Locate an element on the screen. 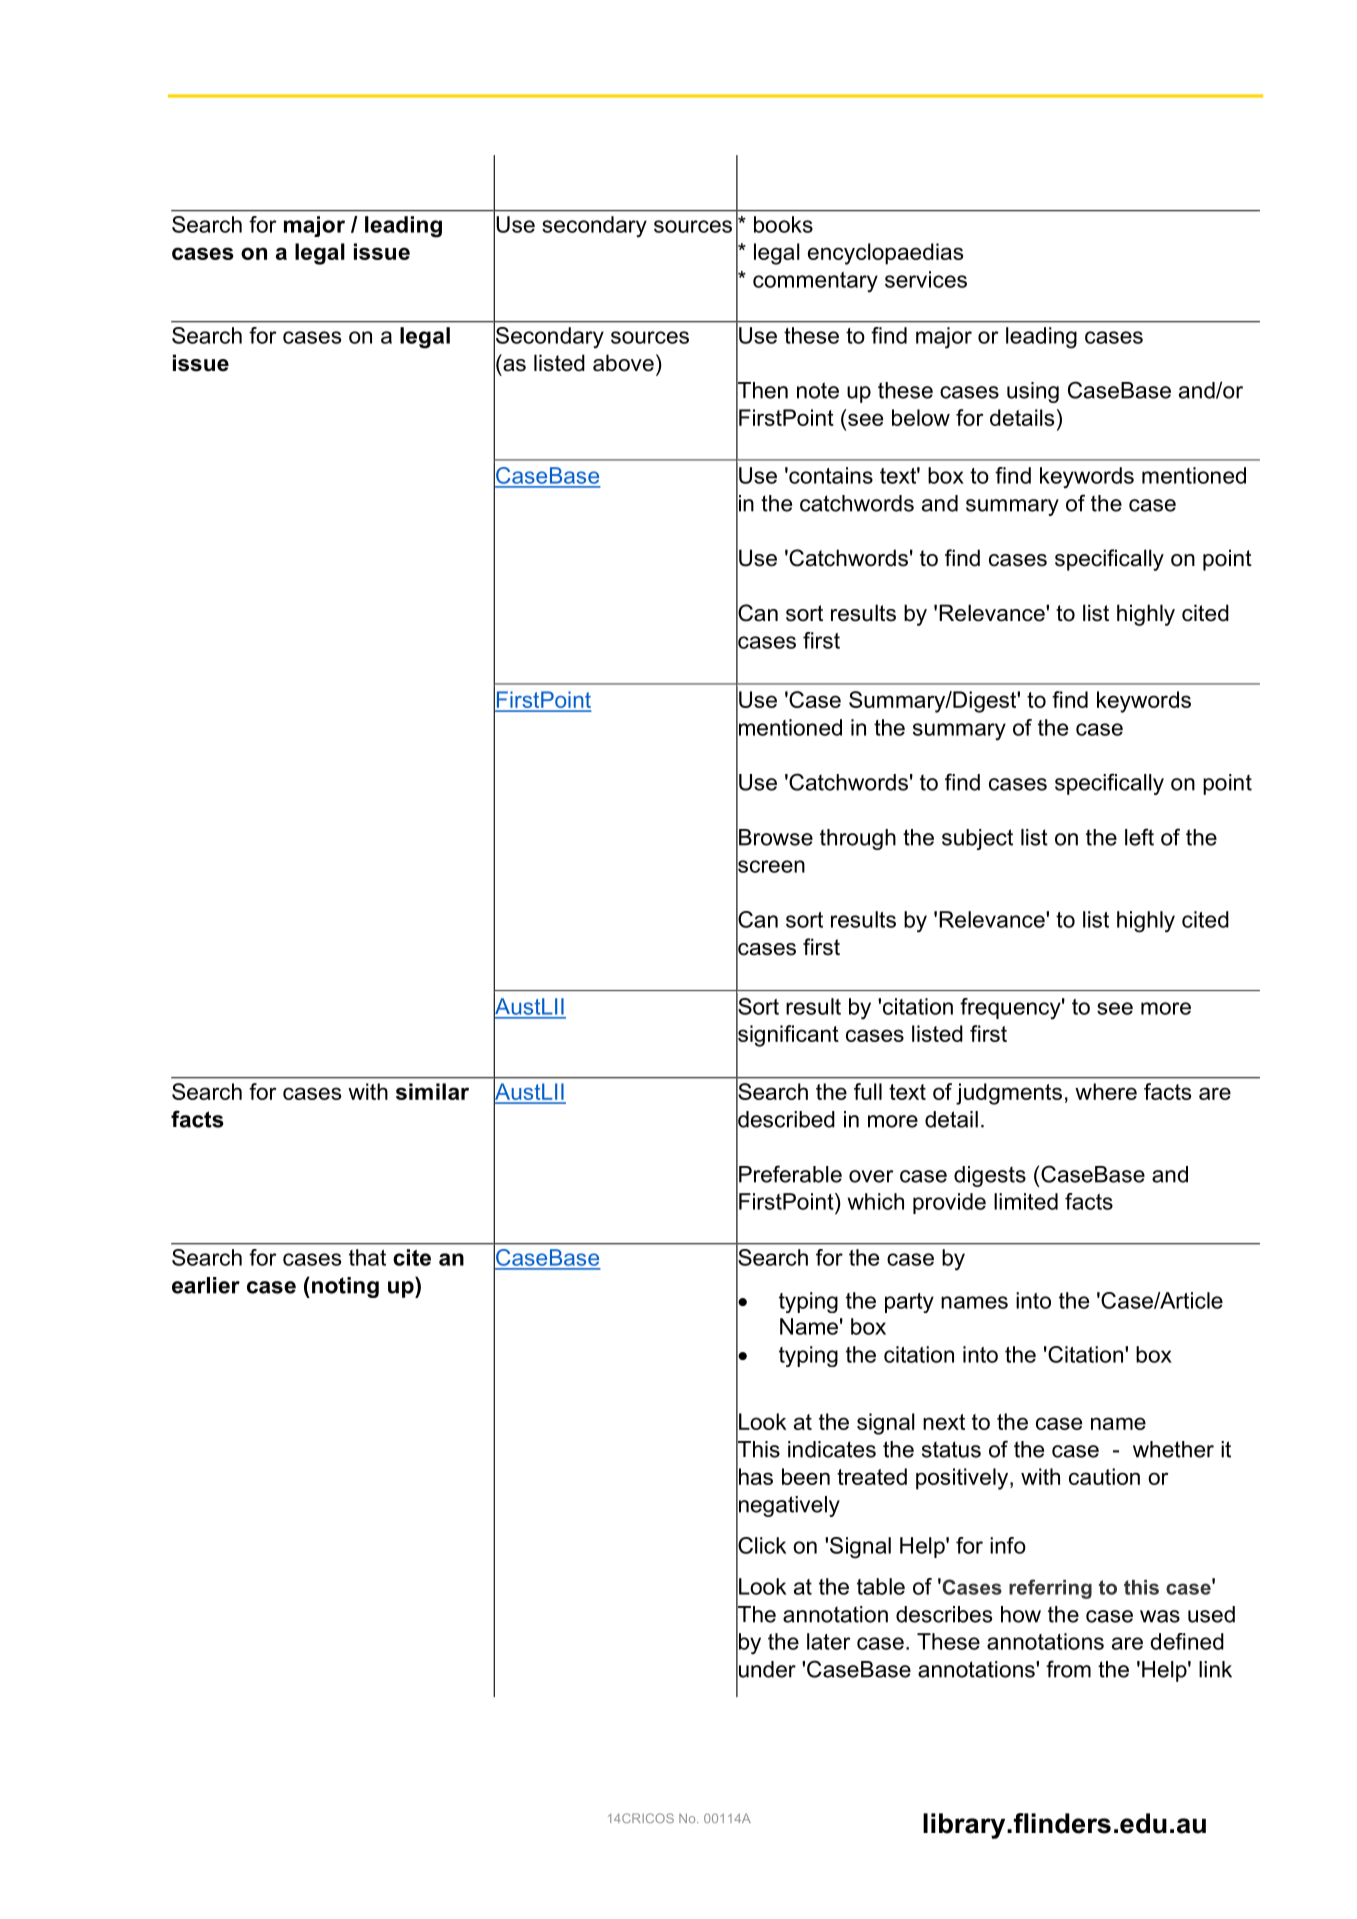 Image resolution: width=1357 pixels, height=1919 pixels. over is located at coordinates (871, 1176).
